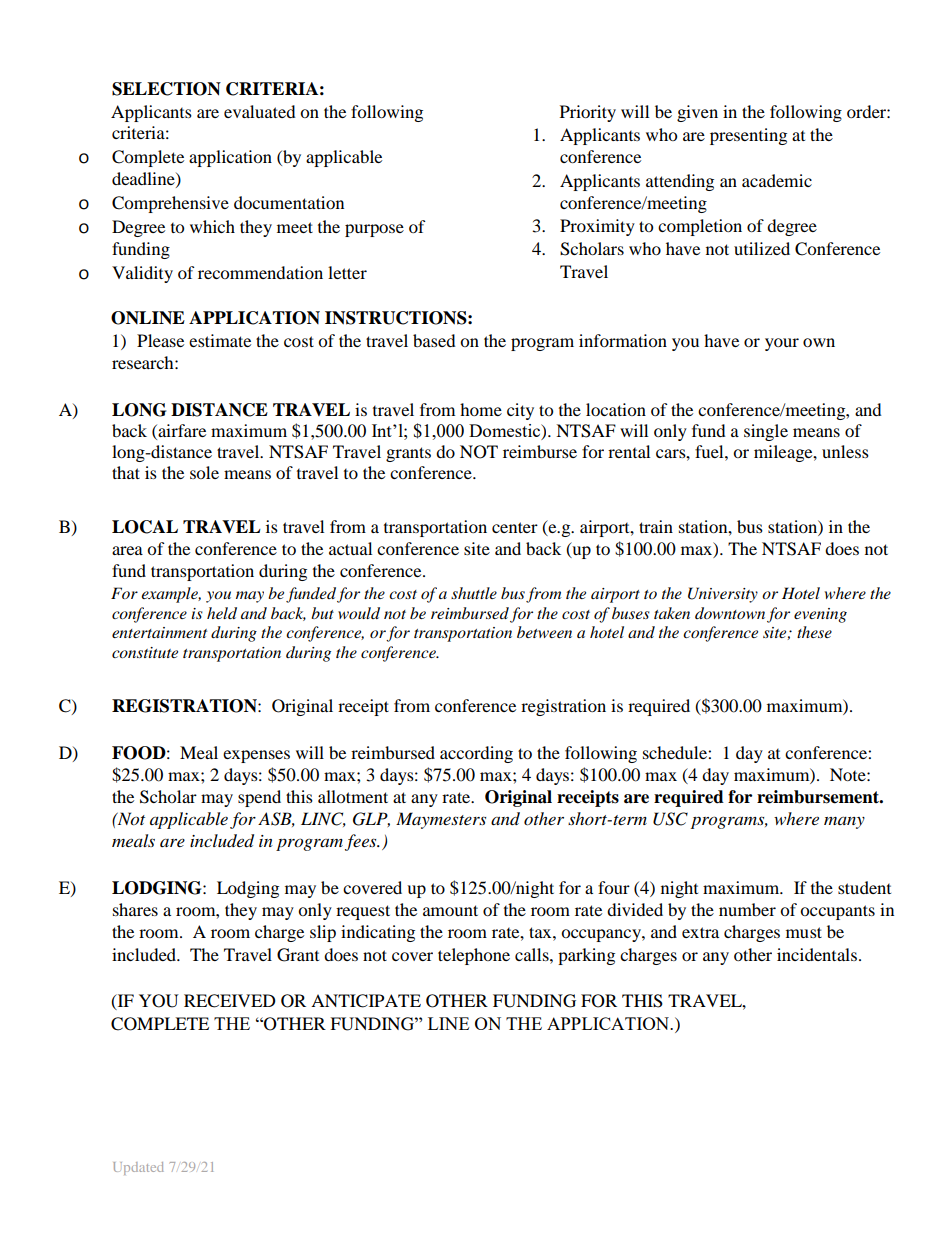 Image resolution: width=952 pixels, height=1233 pixels. Describe the element at coordinates (476, 754) in the image. I see `according` at that location.
